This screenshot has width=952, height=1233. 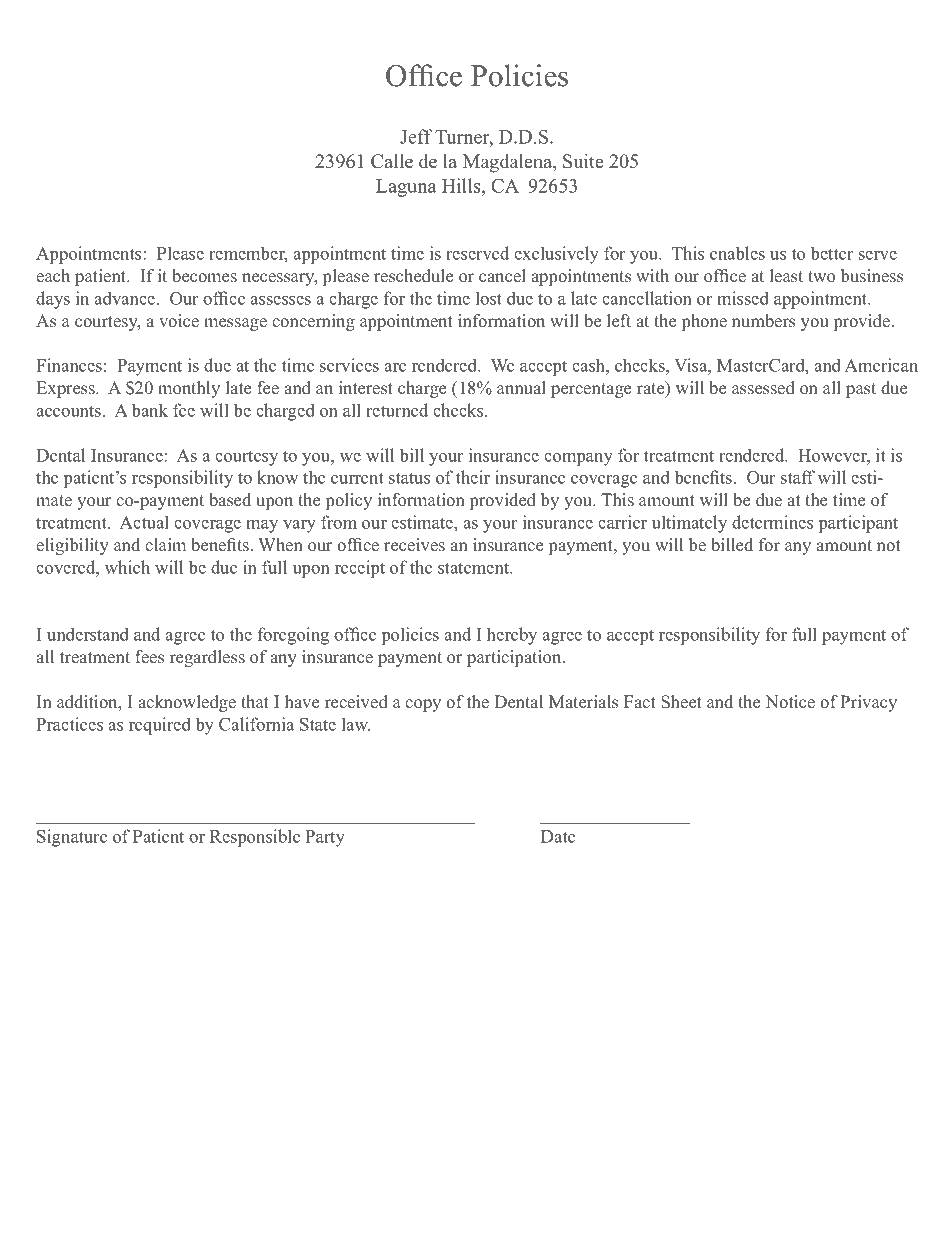 I want to click on annual, so click(x=521, y=387).
